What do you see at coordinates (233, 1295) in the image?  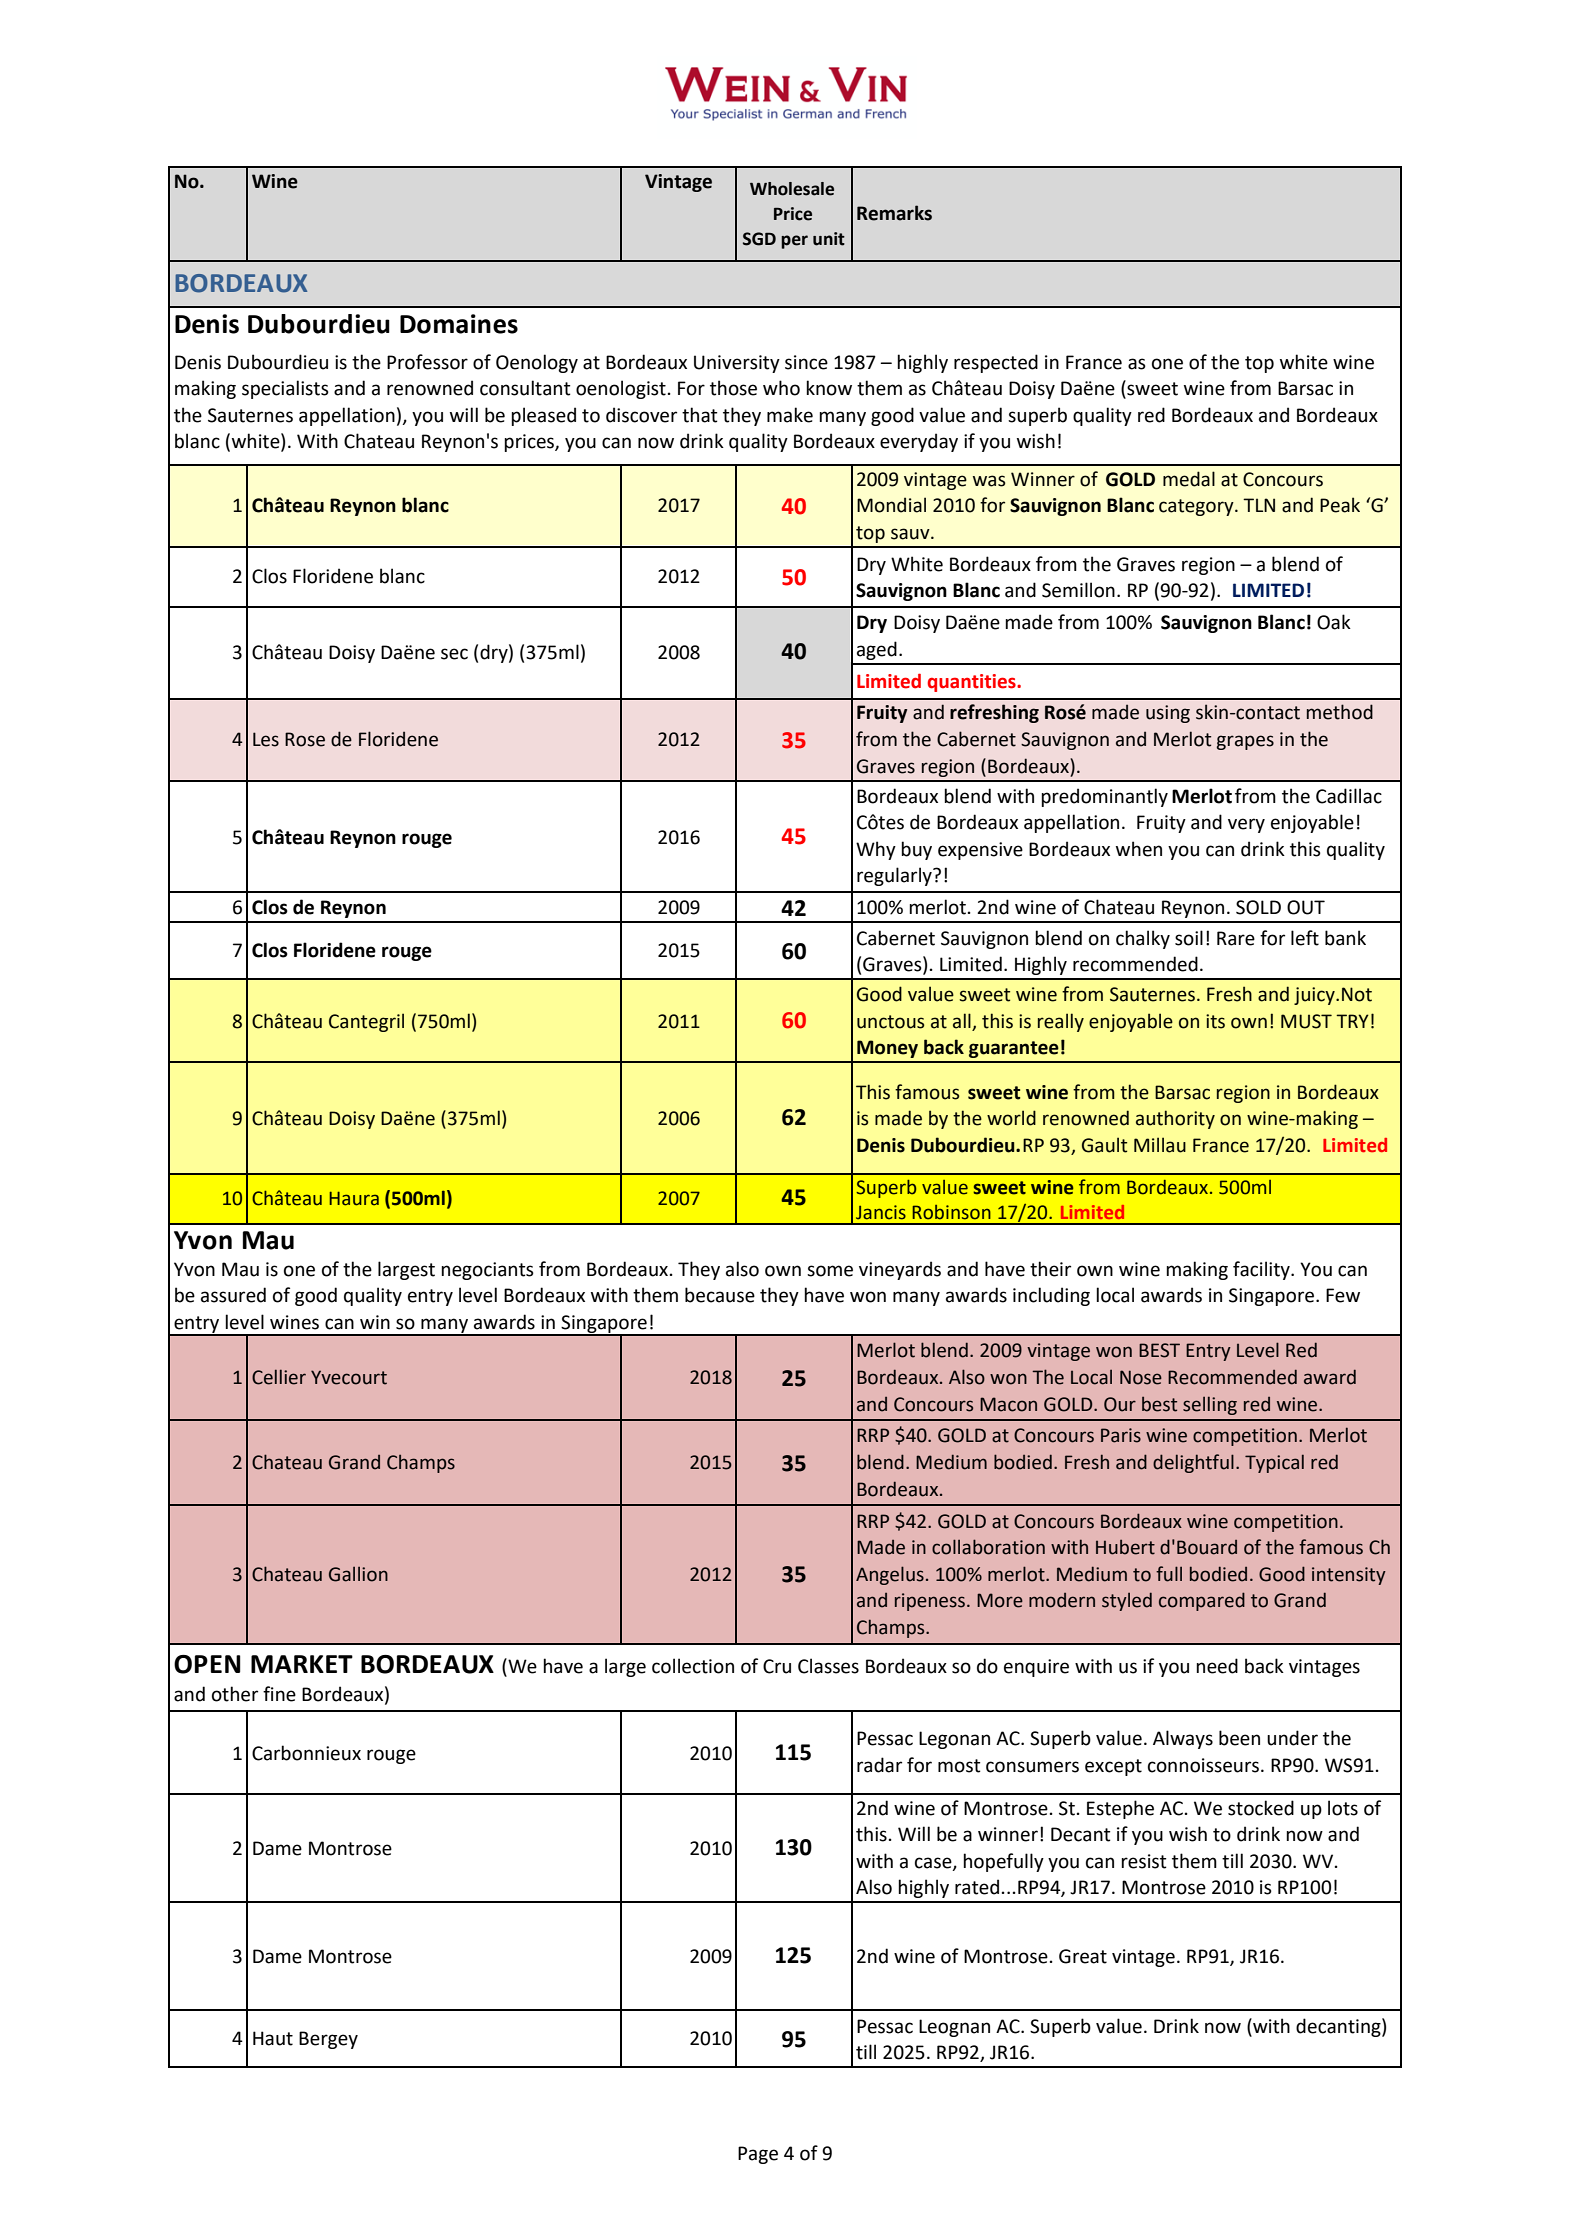 I see `assured` at bounding box center [233, 1295].
